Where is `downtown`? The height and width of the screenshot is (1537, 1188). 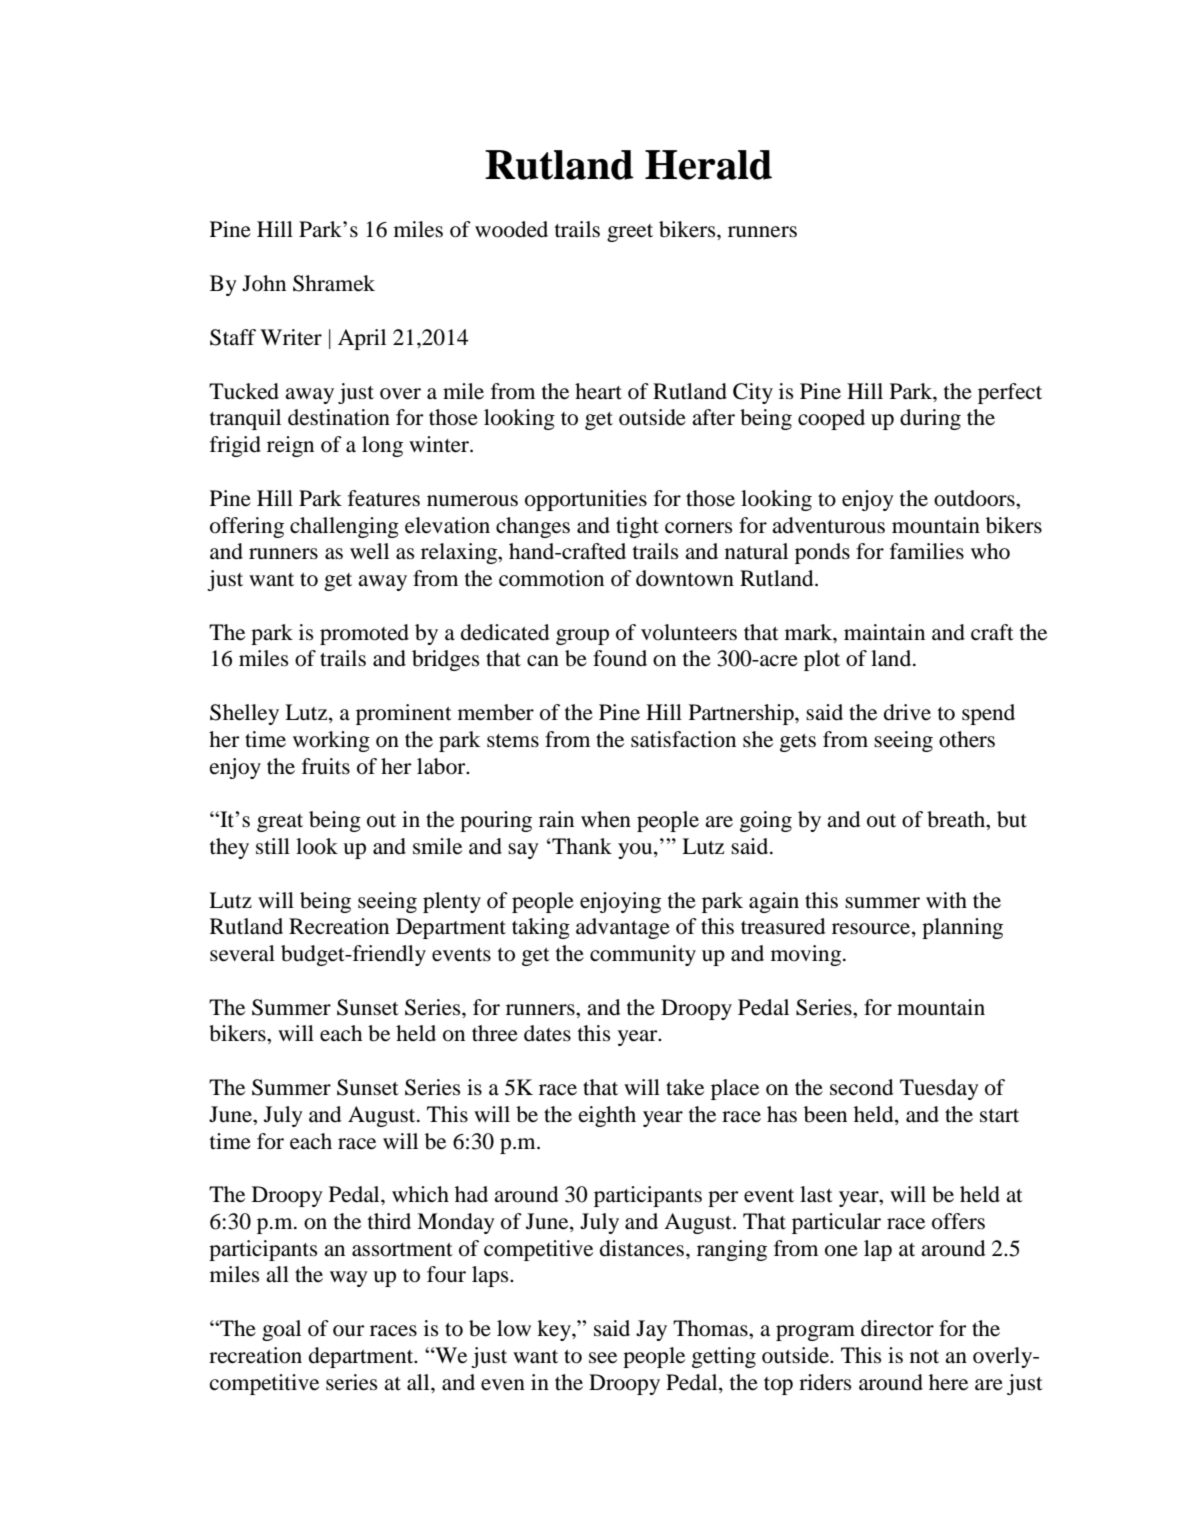
downtown is located at coordinates (685, 578).
